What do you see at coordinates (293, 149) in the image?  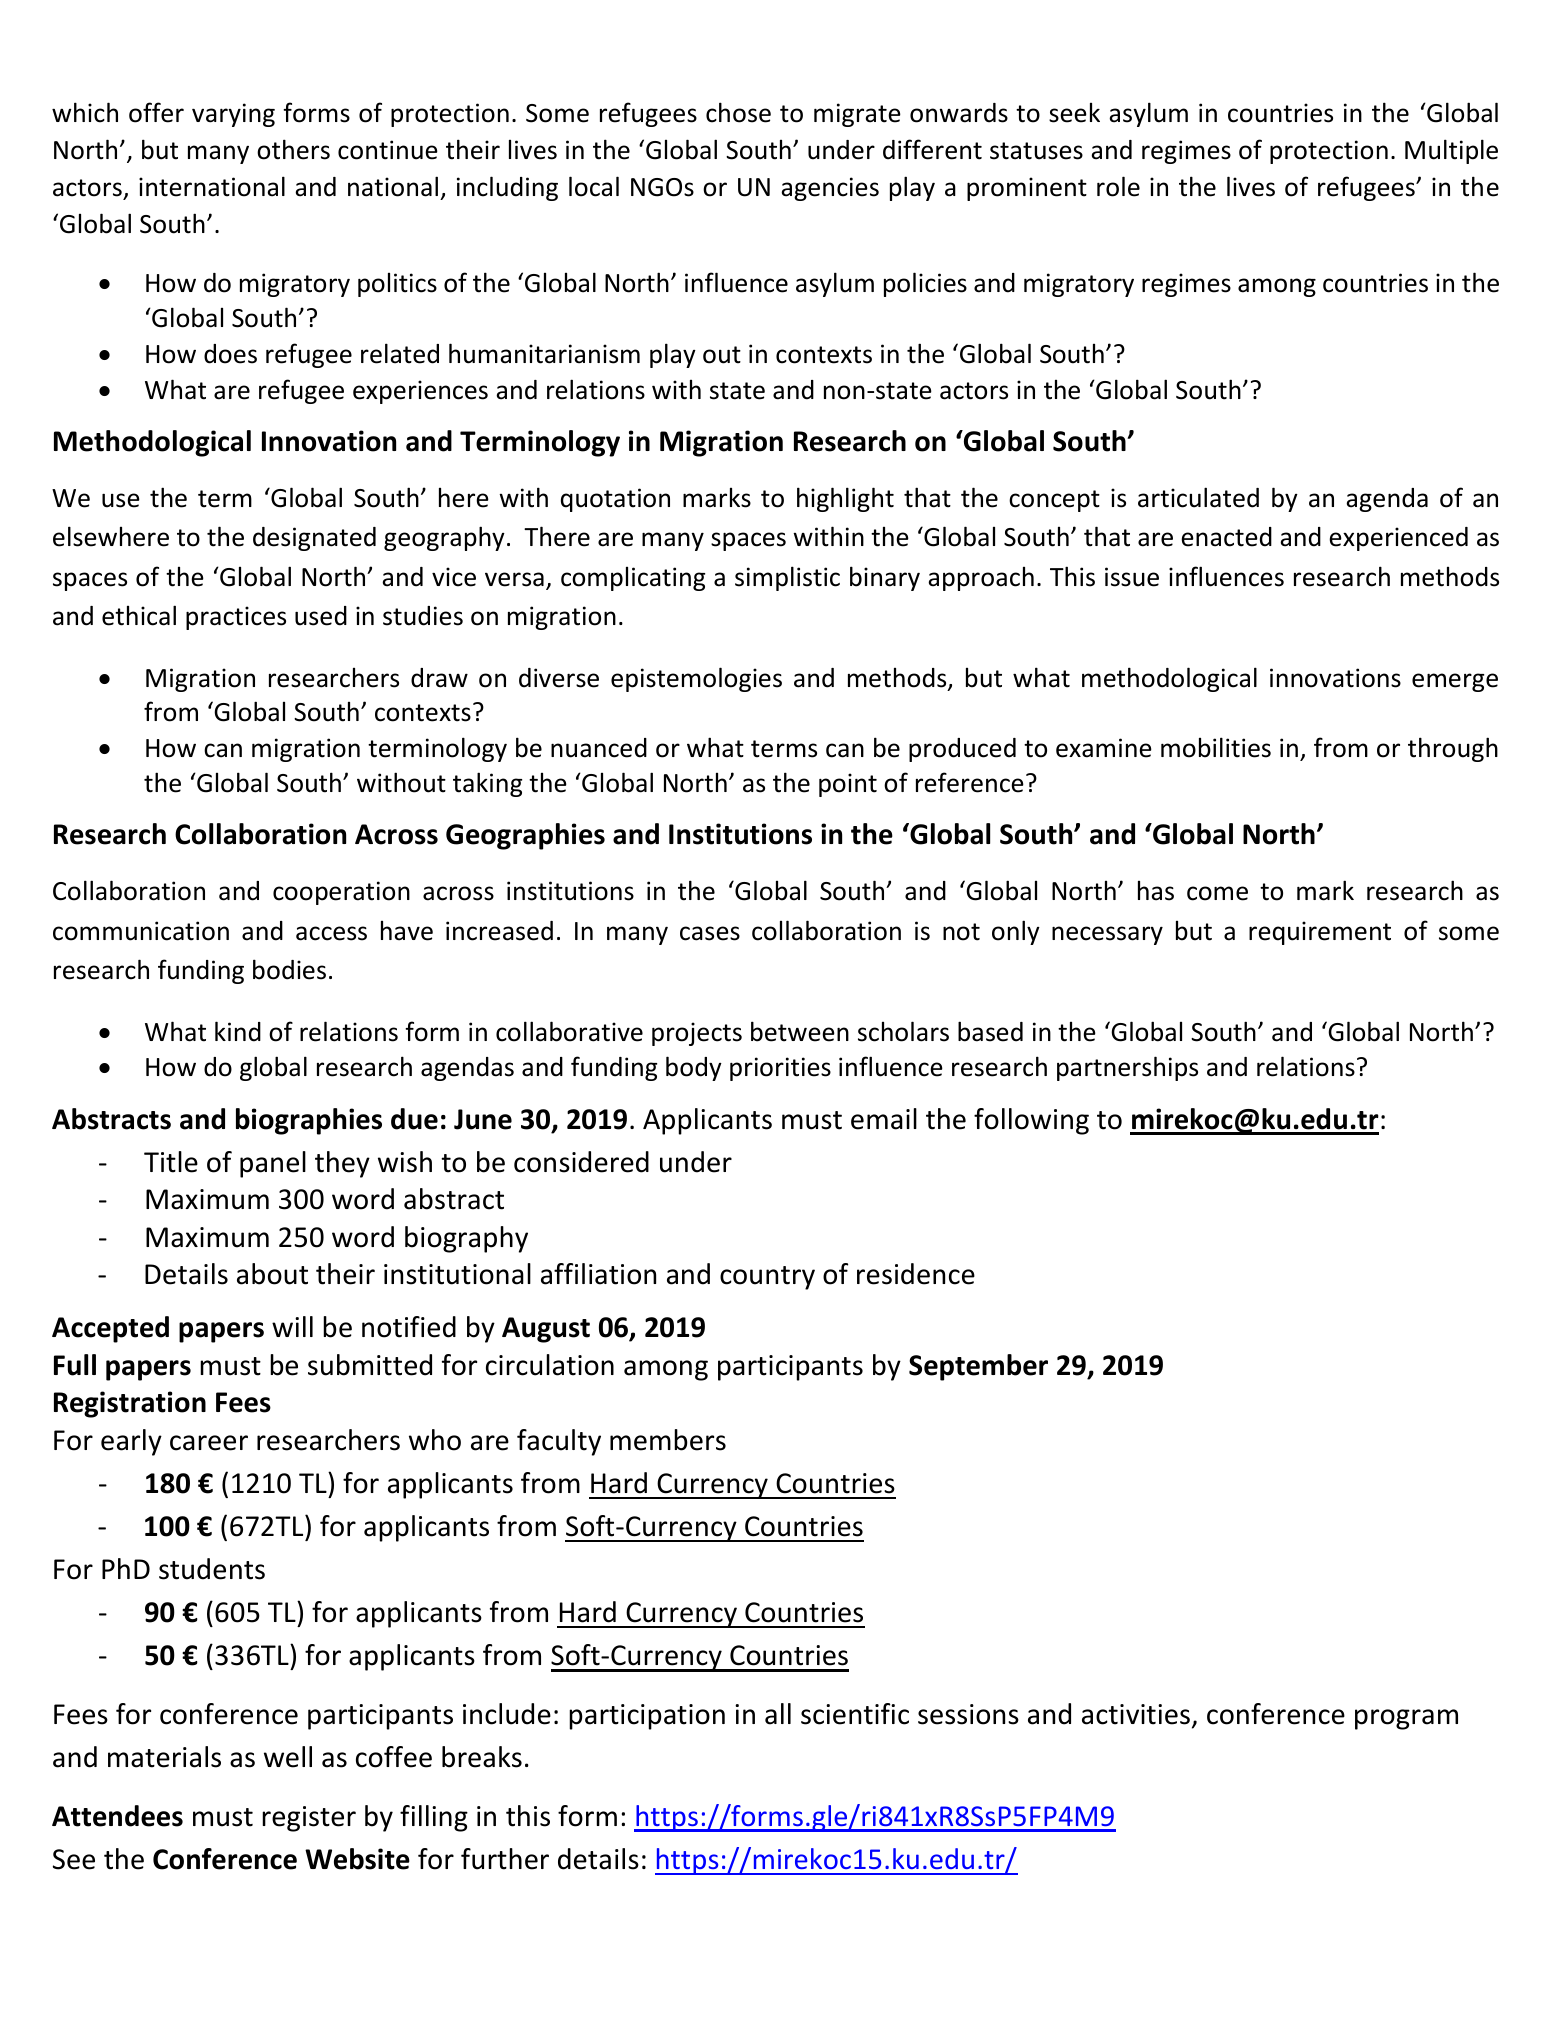 I see `others` at bounding box center [293, 149].
